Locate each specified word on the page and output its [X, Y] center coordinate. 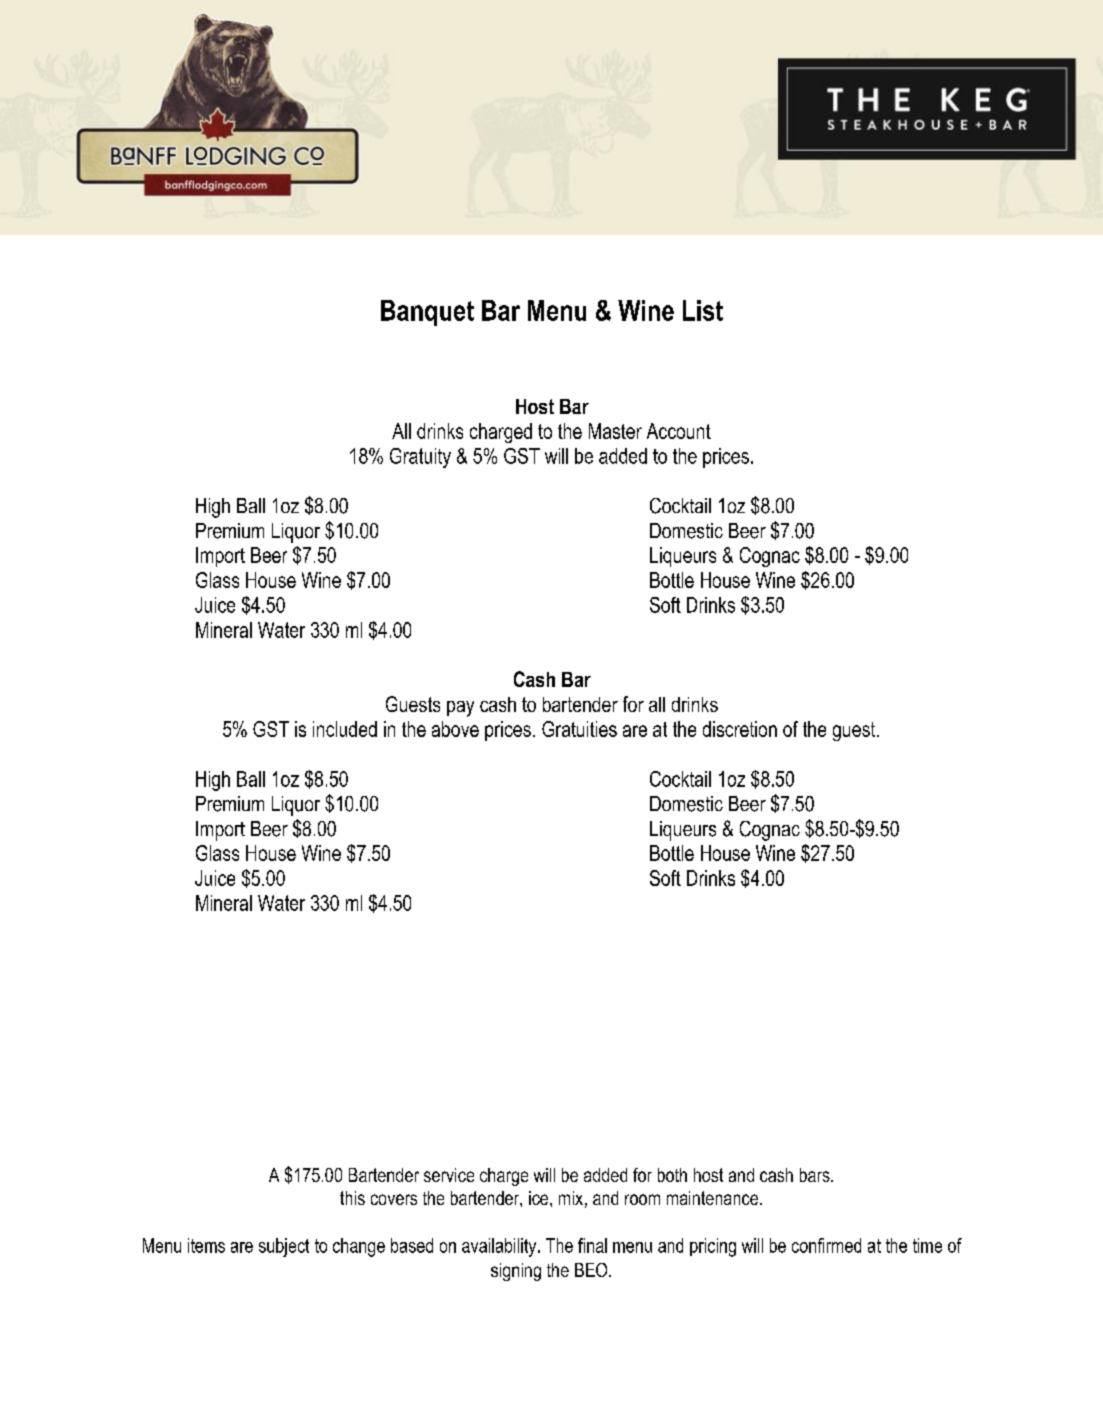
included [345, 729]
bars [816, 1175]
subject [284, 1247]
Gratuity [420, 458]
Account [679, 431]
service [449, 1175]
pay [460, 709]
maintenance [712, 1198]
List [703, 310]
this [352, 1198]
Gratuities [579, 729]
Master [615, 431]
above [455, 729]
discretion [740, 729]
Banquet [427, 313]
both [672, 1175]
